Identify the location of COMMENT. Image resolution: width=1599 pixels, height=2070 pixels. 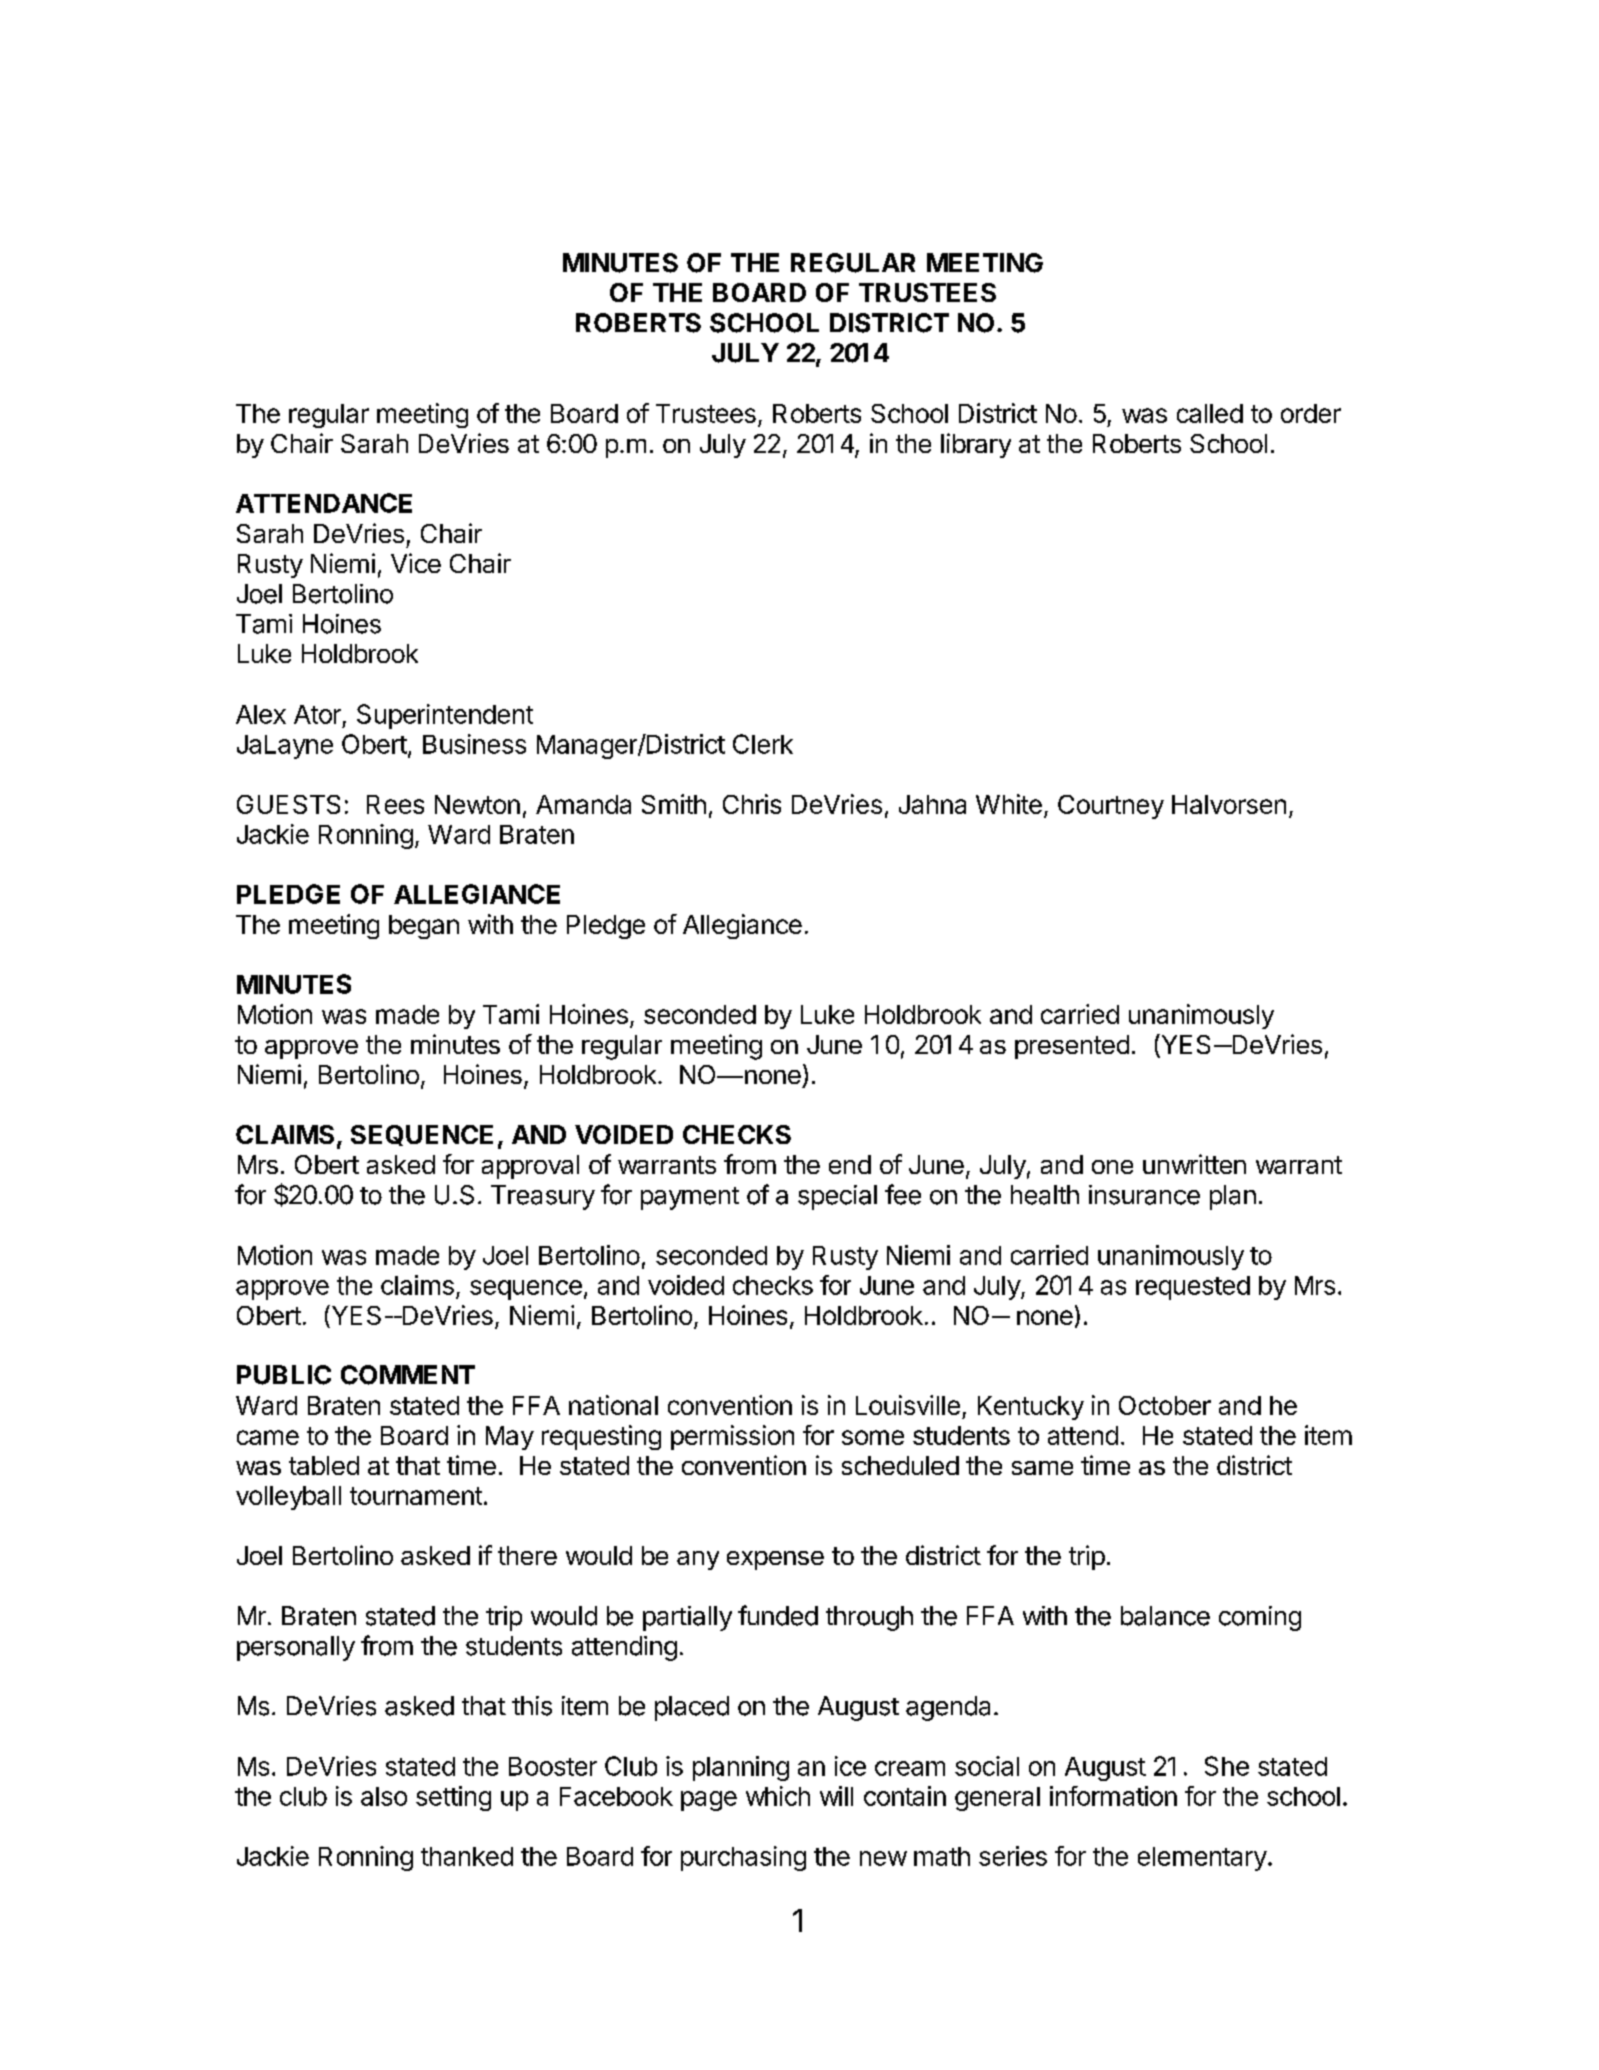
(408, 1375).
